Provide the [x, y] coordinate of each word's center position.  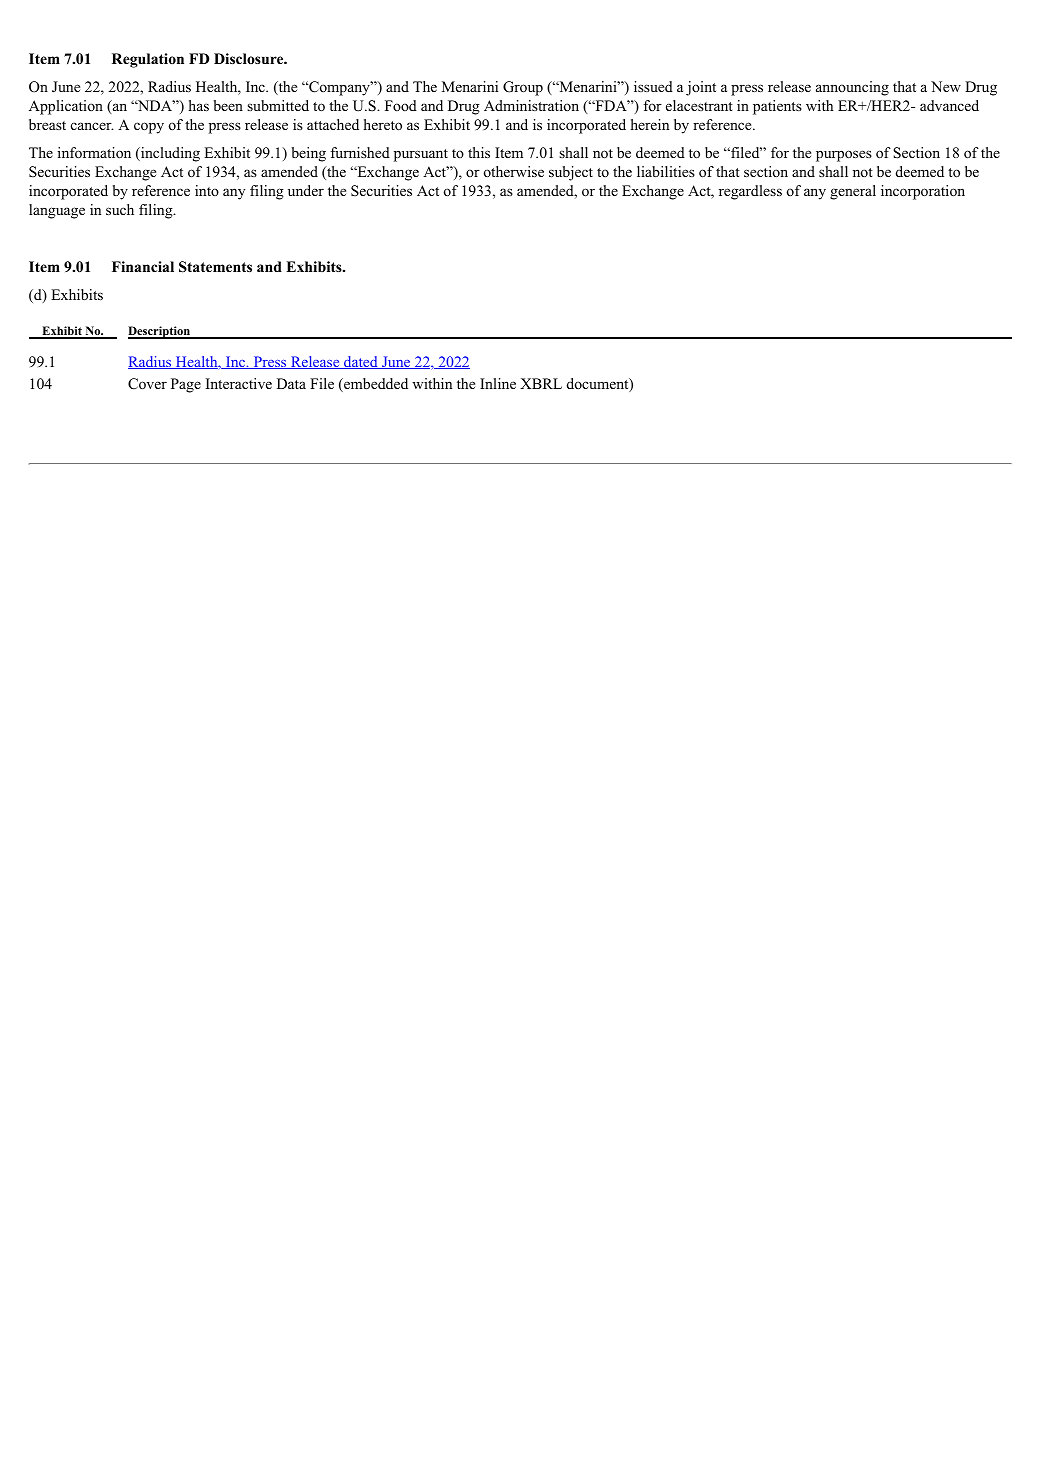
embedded [375, 385]
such [120, 209]
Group [523, 88]
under [306, 190]
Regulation [148, 60]
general [853, 192]
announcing [852, 88]
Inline [498, 383]
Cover [147, 384]
